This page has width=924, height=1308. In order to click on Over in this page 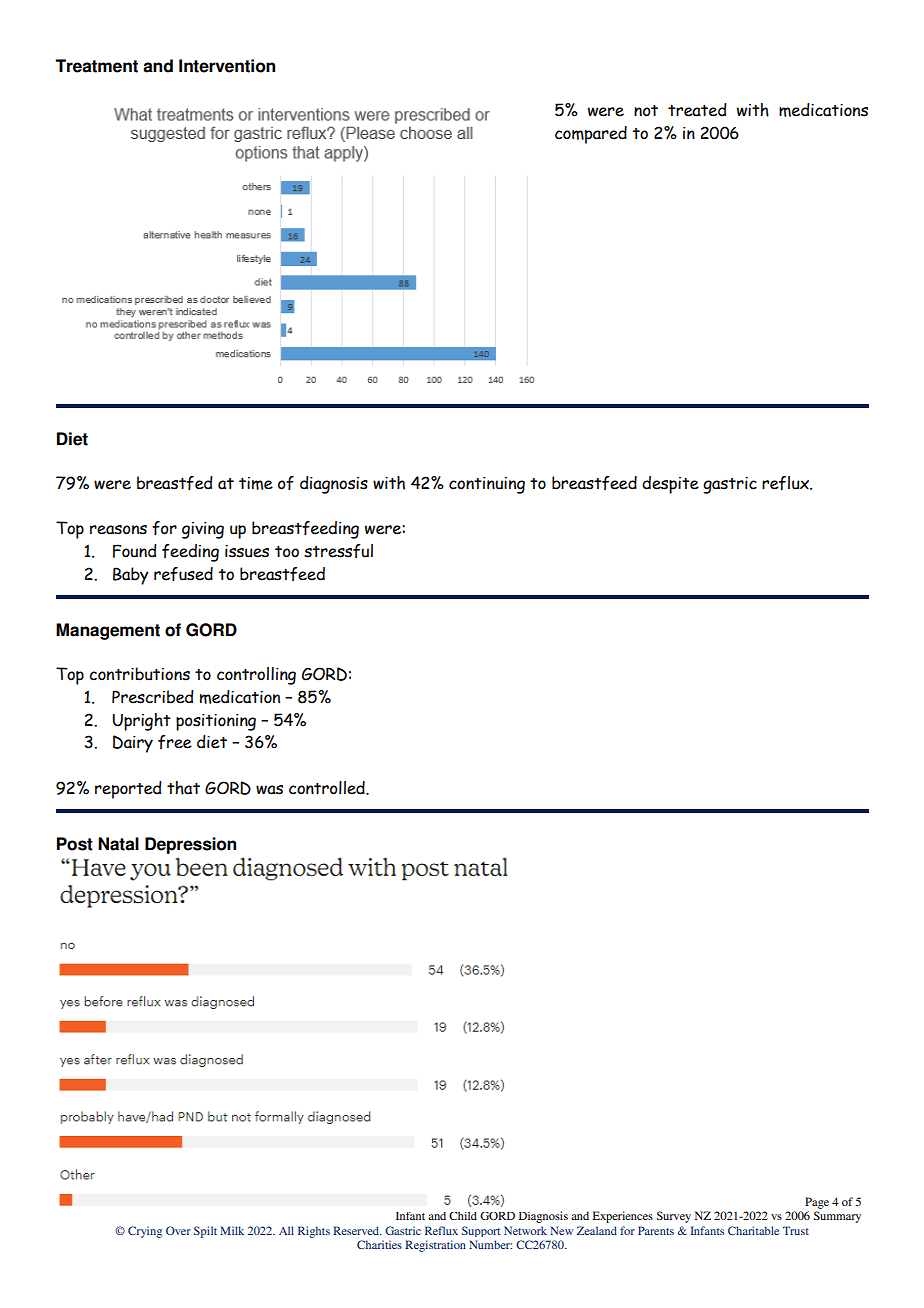, I will do `click(178, 1230)`.
